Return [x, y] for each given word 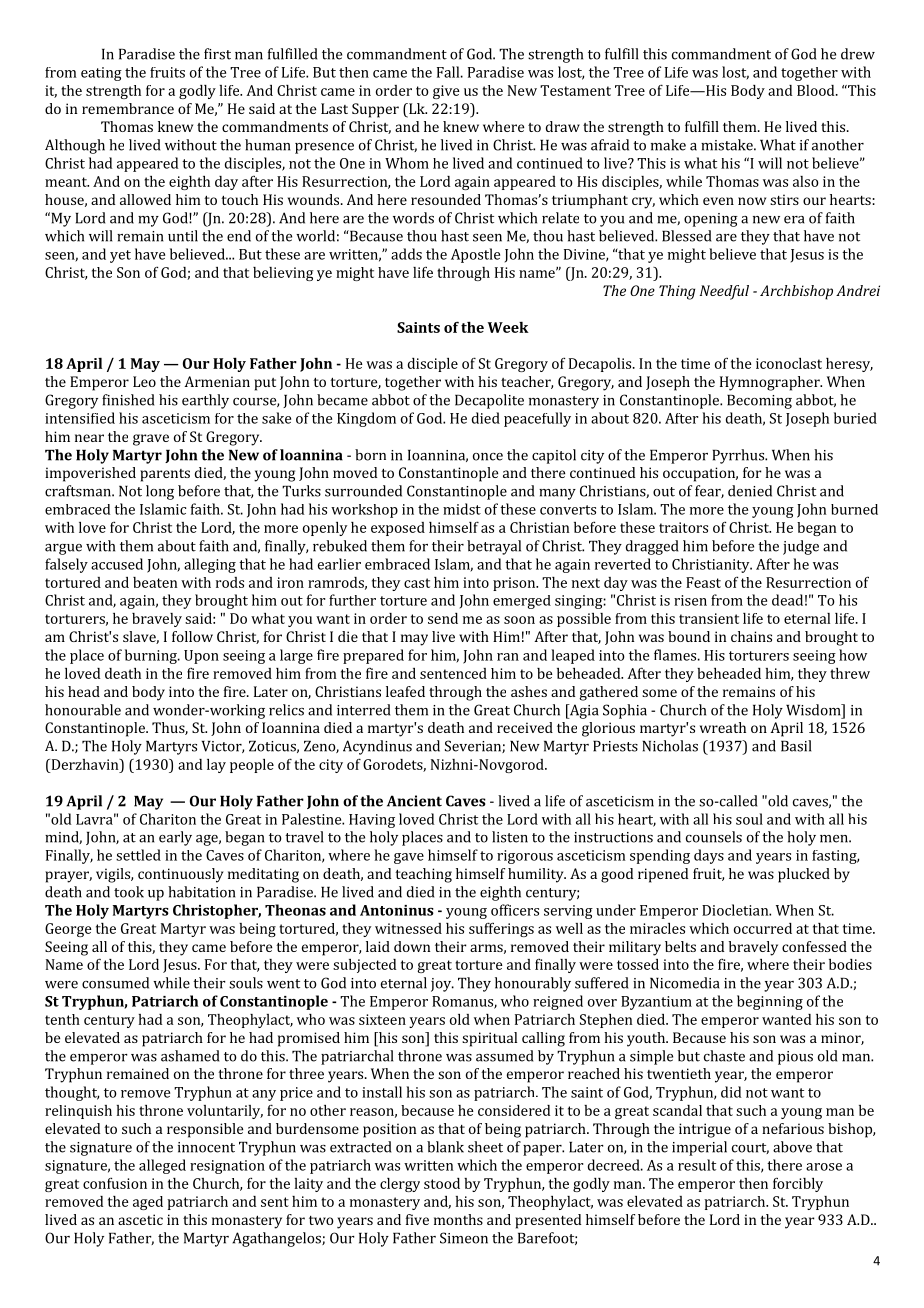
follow [192, 636]
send [443, 618]
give [446, 92]
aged [148, 1203]
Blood [817, 90]
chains [751, 636]
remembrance [128, 108]
